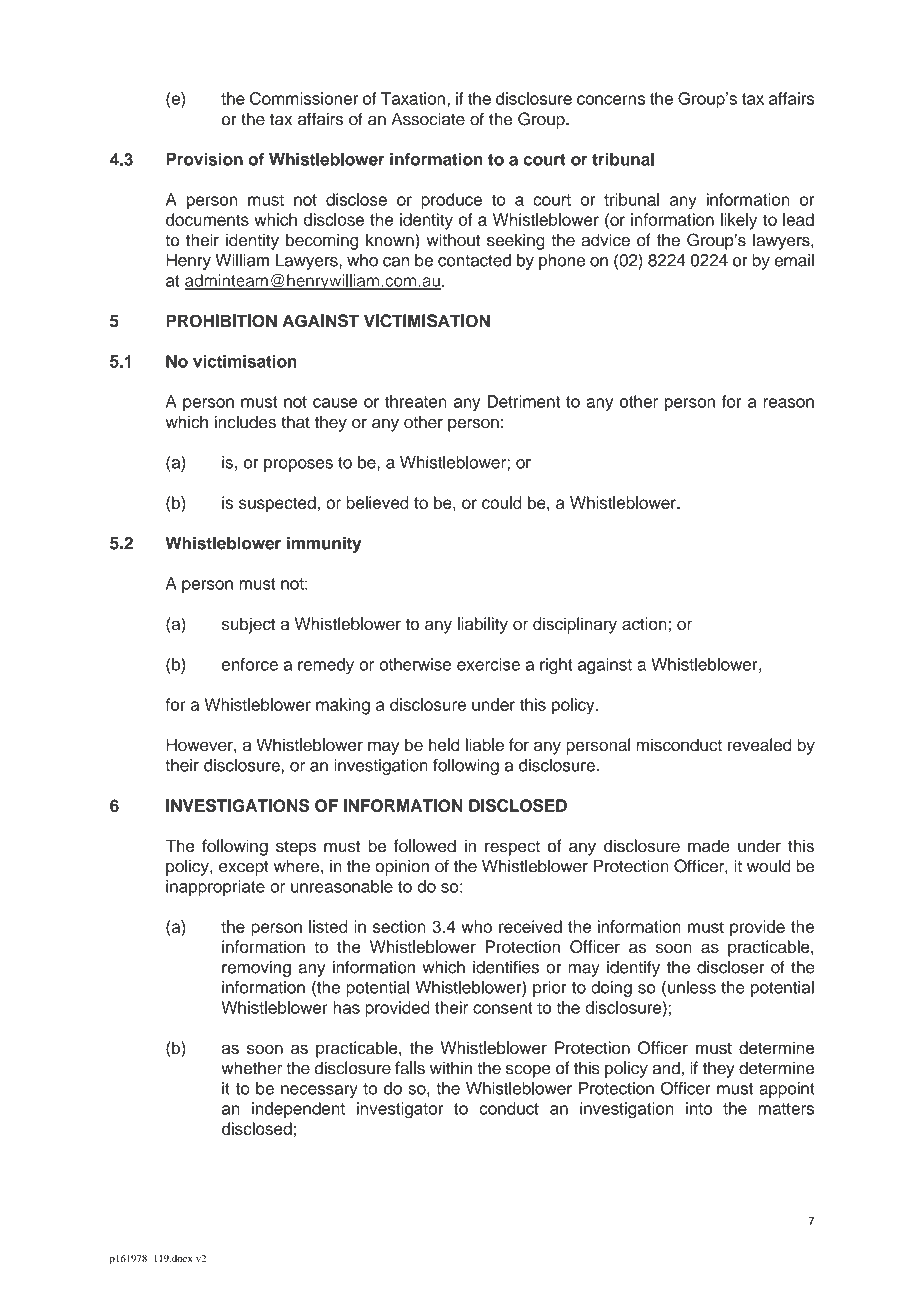 The height and width of the screenshot is (1308, 924). Describe the element at coordinates (428, 119) in the screenshot. I see `Associate` at that location.
